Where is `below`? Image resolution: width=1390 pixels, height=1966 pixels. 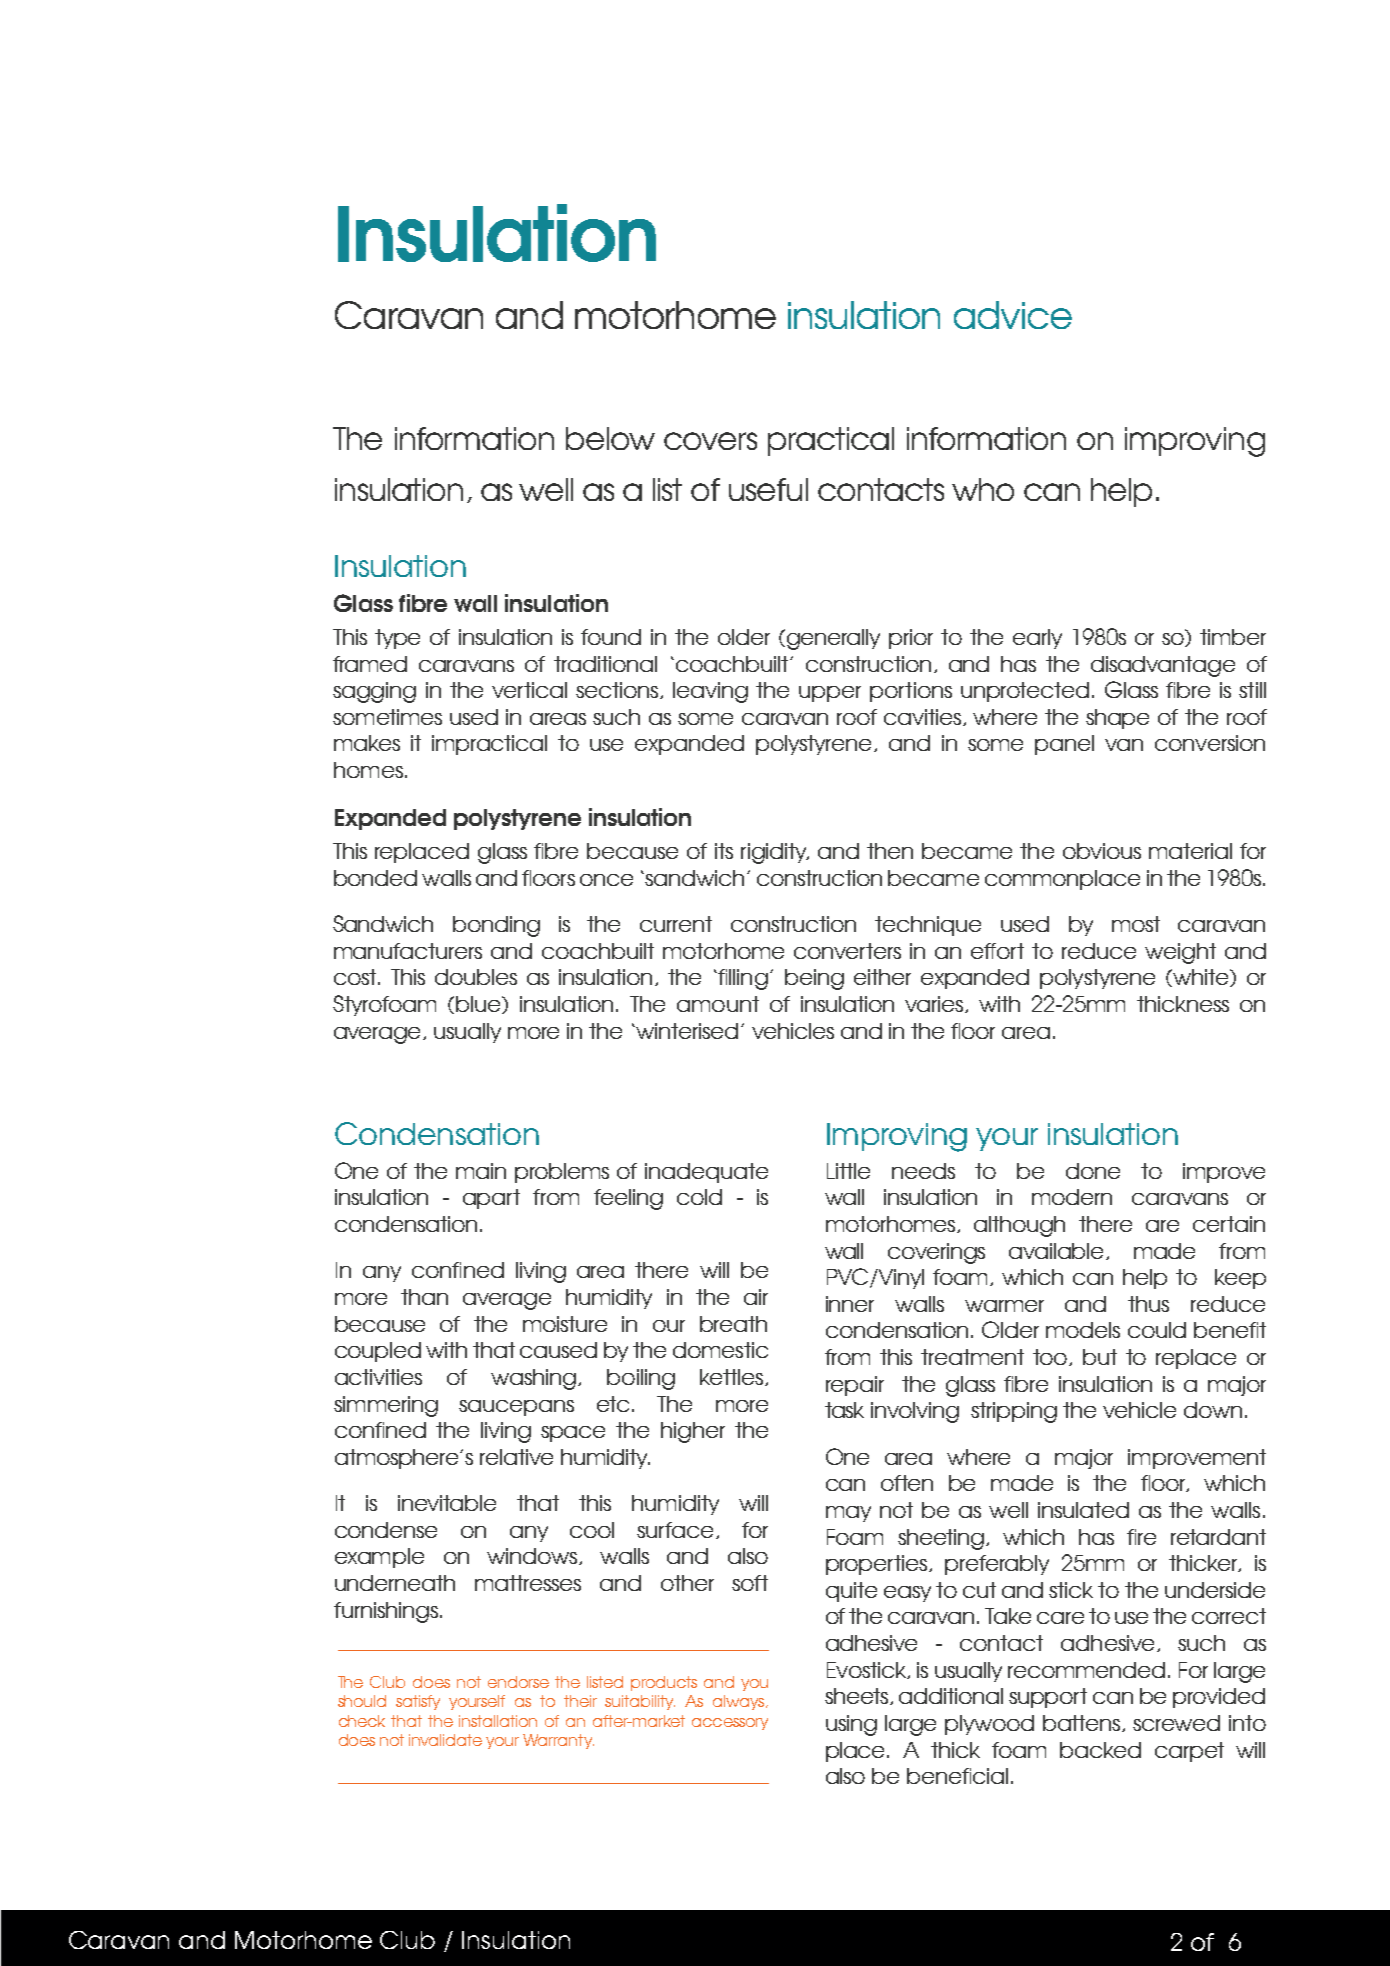
below is located at coordinates (610, 438).
